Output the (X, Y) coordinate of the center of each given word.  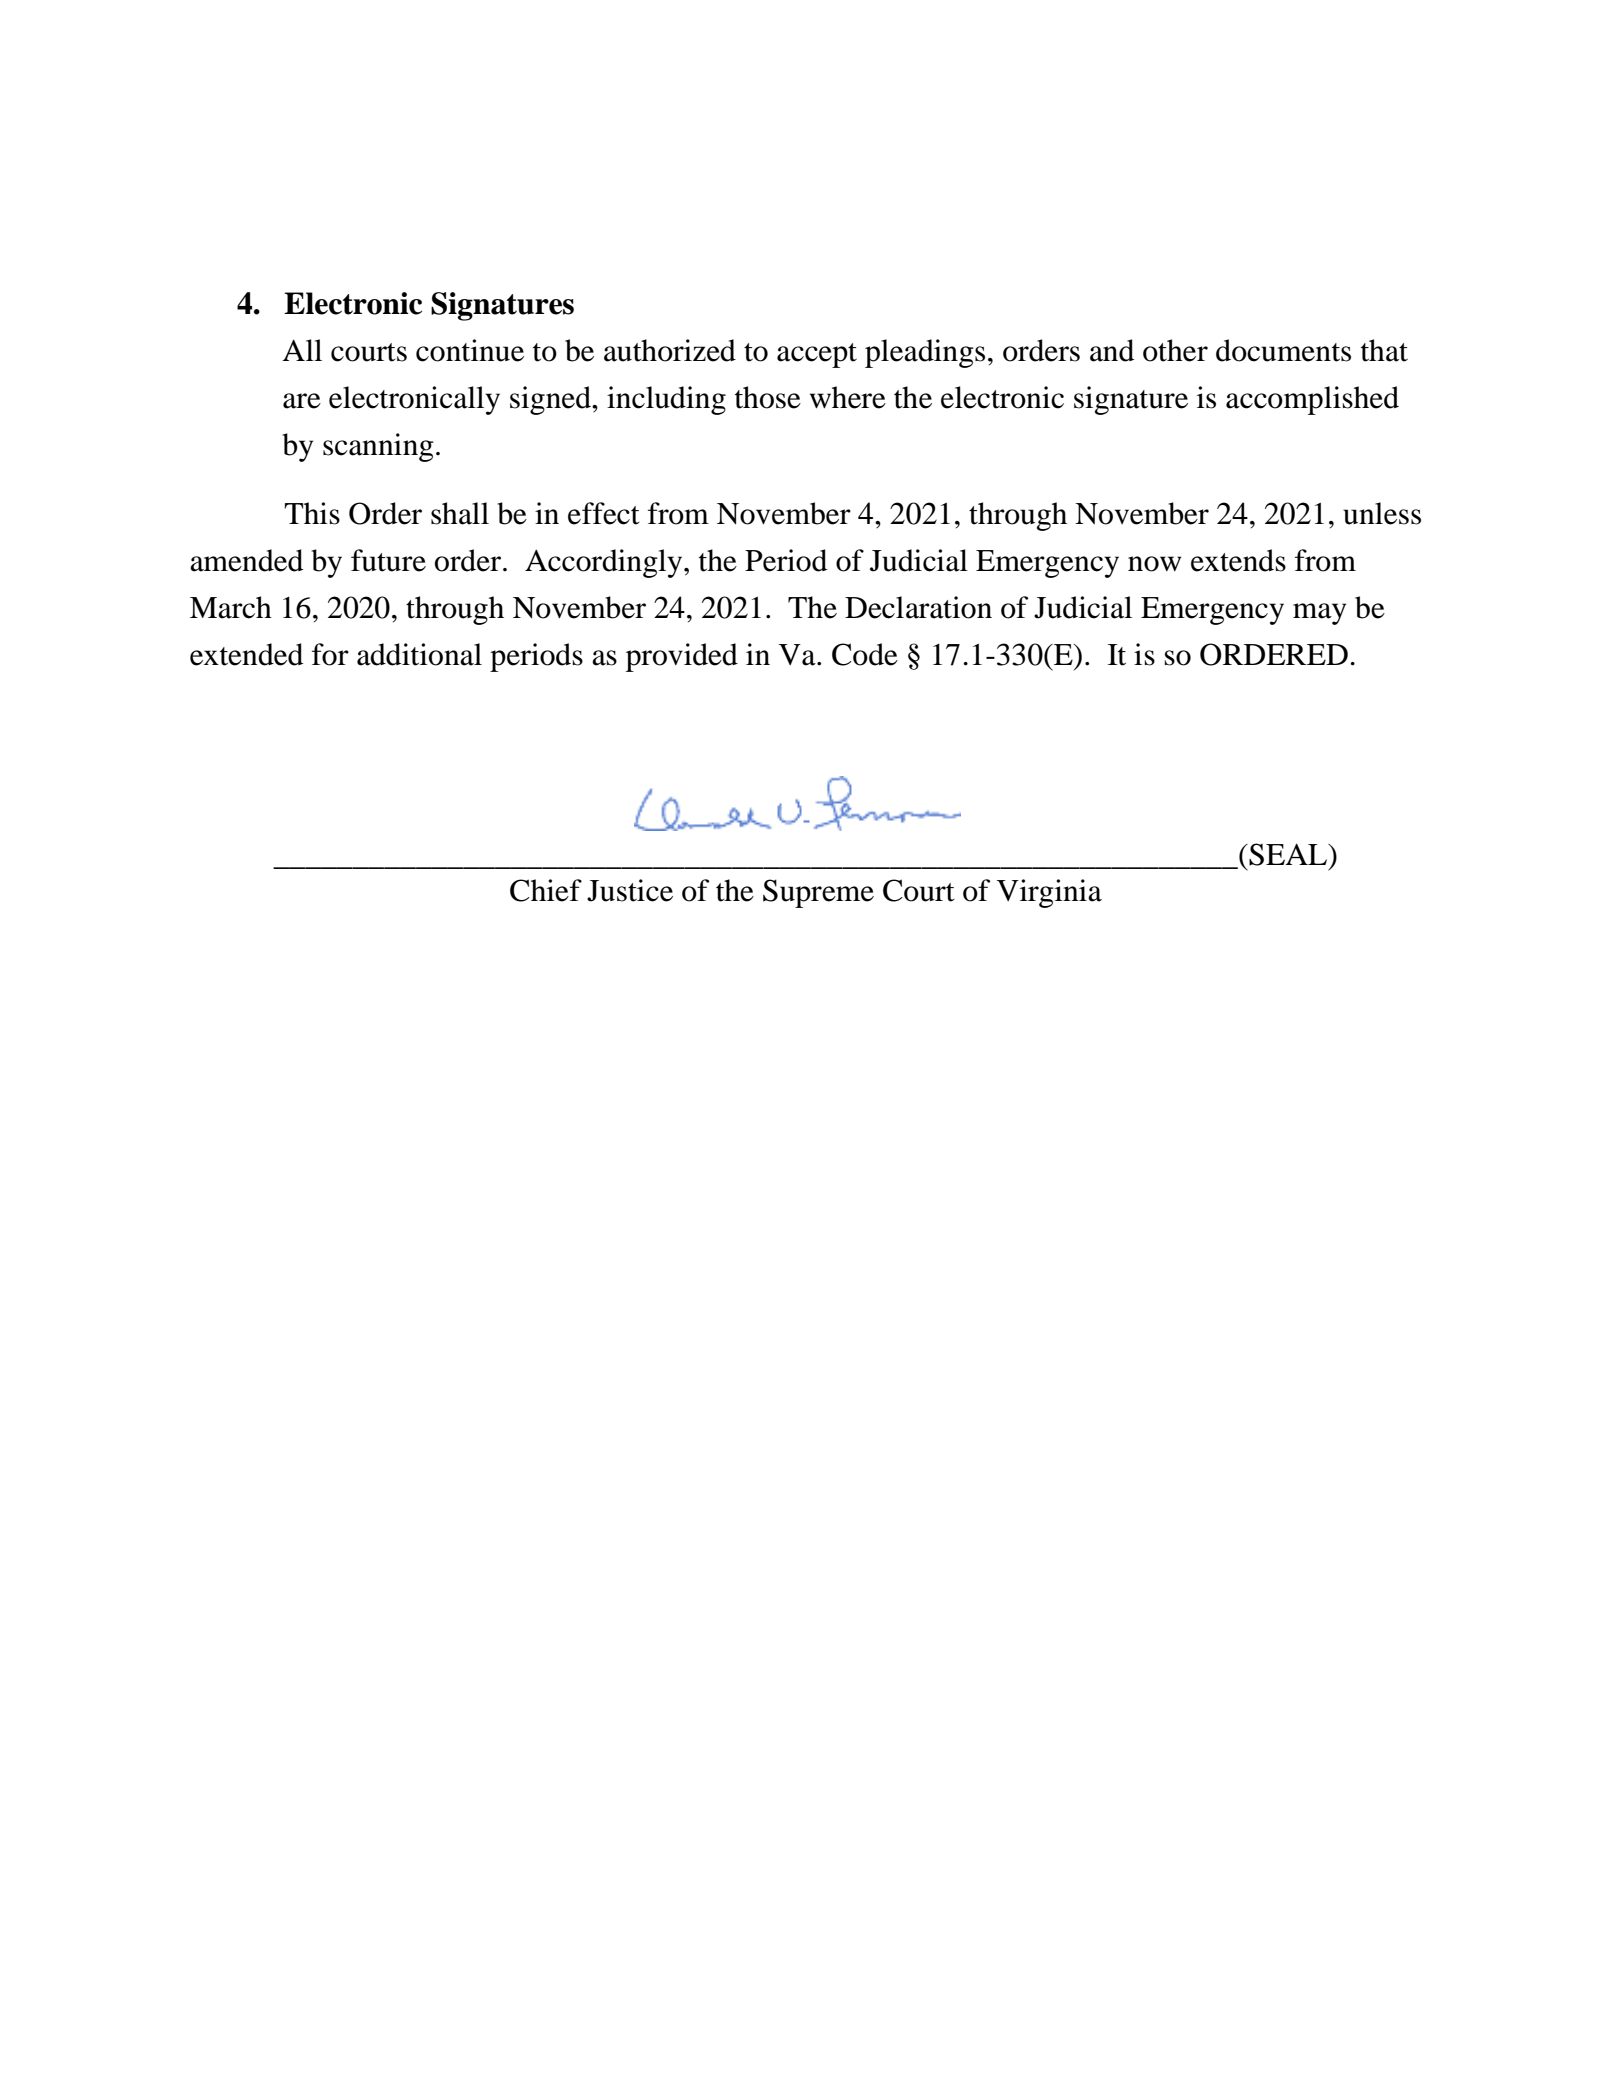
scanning (378, 447)
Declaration (918, 607)
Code (865, 654)
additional (419, 654)
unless (1382, 513)
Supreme (818, 893)
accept (817, 355)
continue (470, 350)
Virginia (1049, 893)
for (330, 654)
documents (1283, 350)
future (388, 560)
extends (1238, 560)
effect (604, 513)
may (1319, 614)
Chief (546, 890)
